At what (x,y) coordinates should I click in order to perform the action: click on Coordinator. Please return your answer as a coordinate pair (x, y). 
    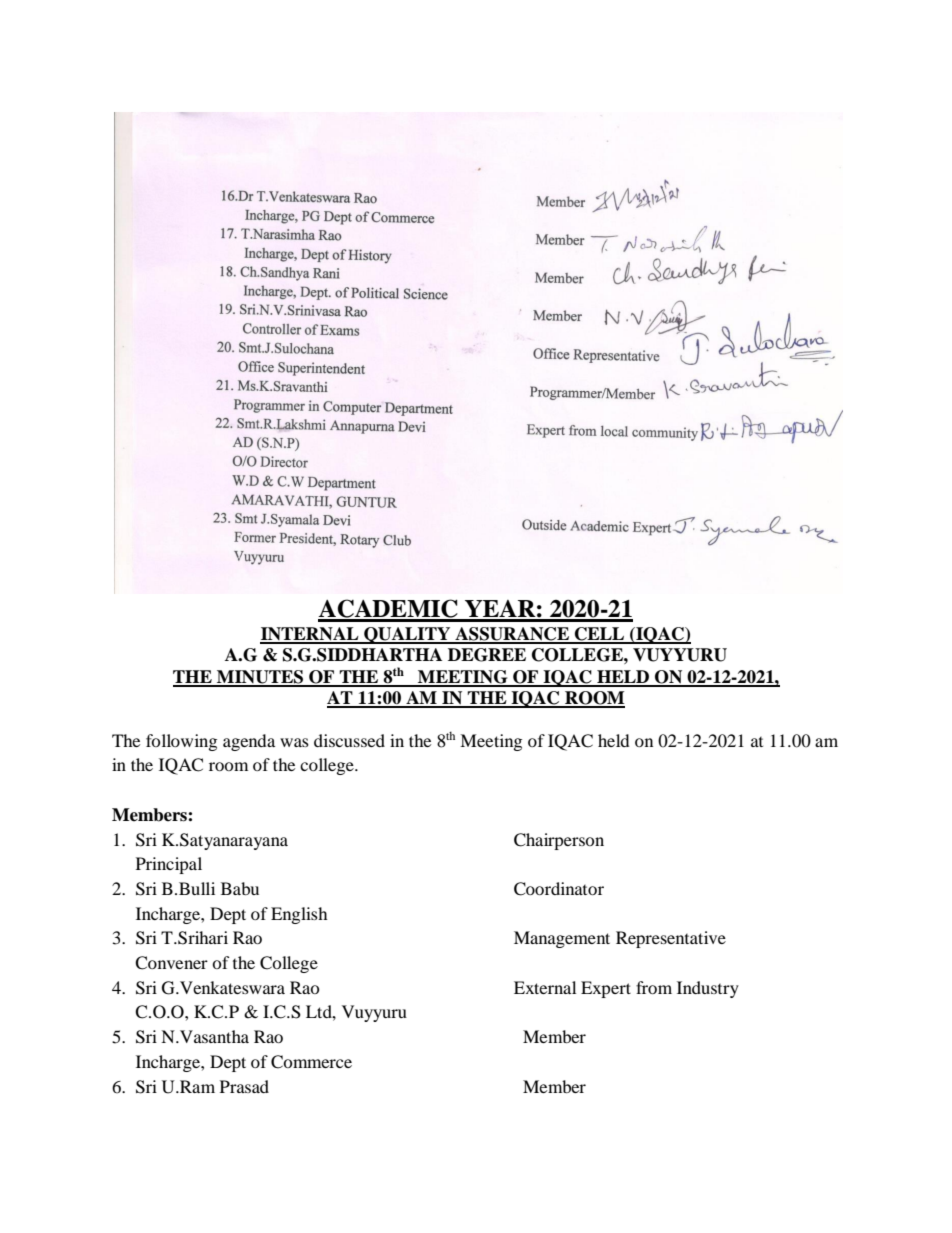
    Looking at the image, I should click on (559, 889).
